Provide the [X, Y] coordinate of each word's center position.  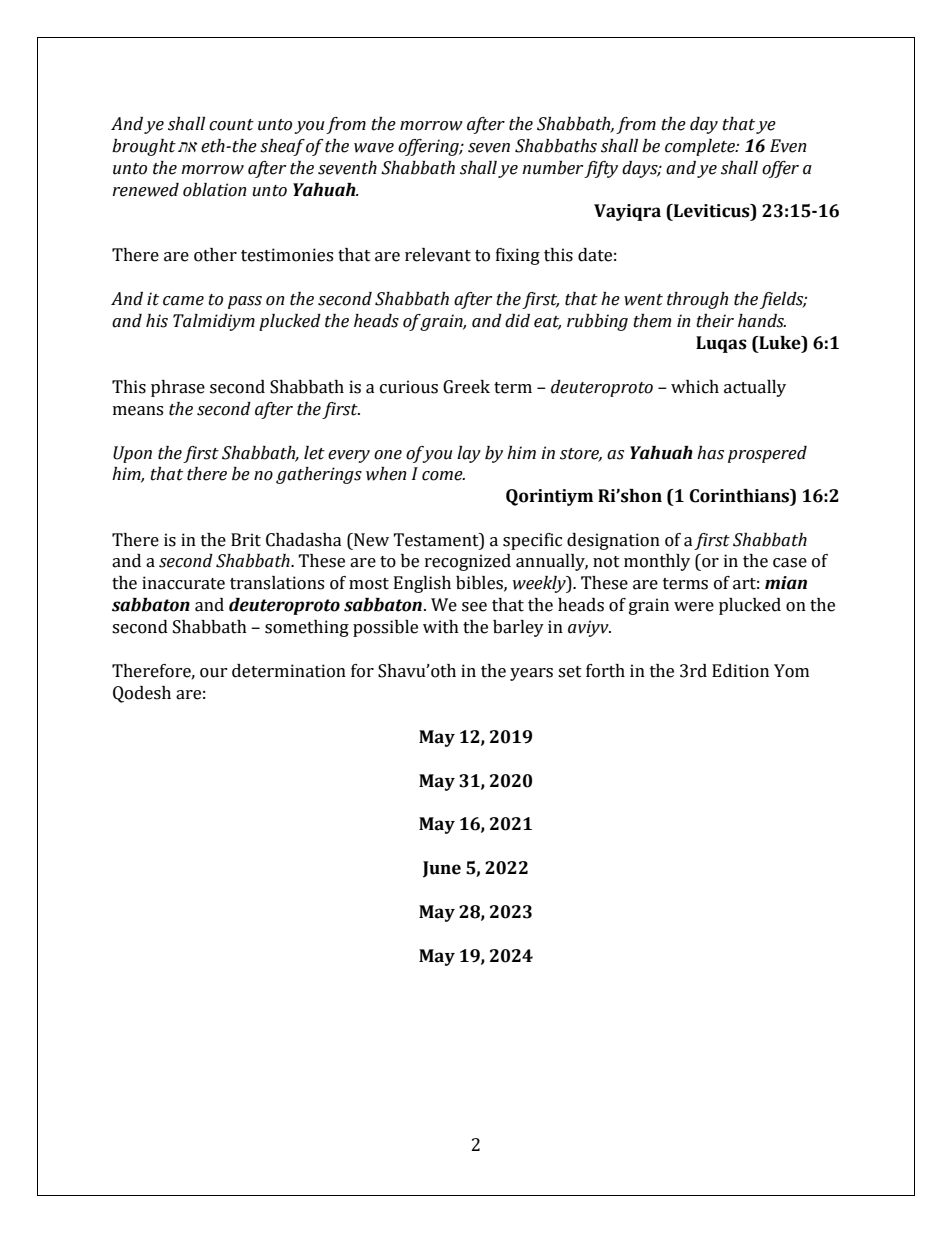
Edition [740, 671]
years [531, 674]
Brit [246, 540]
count [231, 125]
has [710, 453]
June [442, 869]
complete [701, 147]
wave [374, 148]
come [443, 476]
